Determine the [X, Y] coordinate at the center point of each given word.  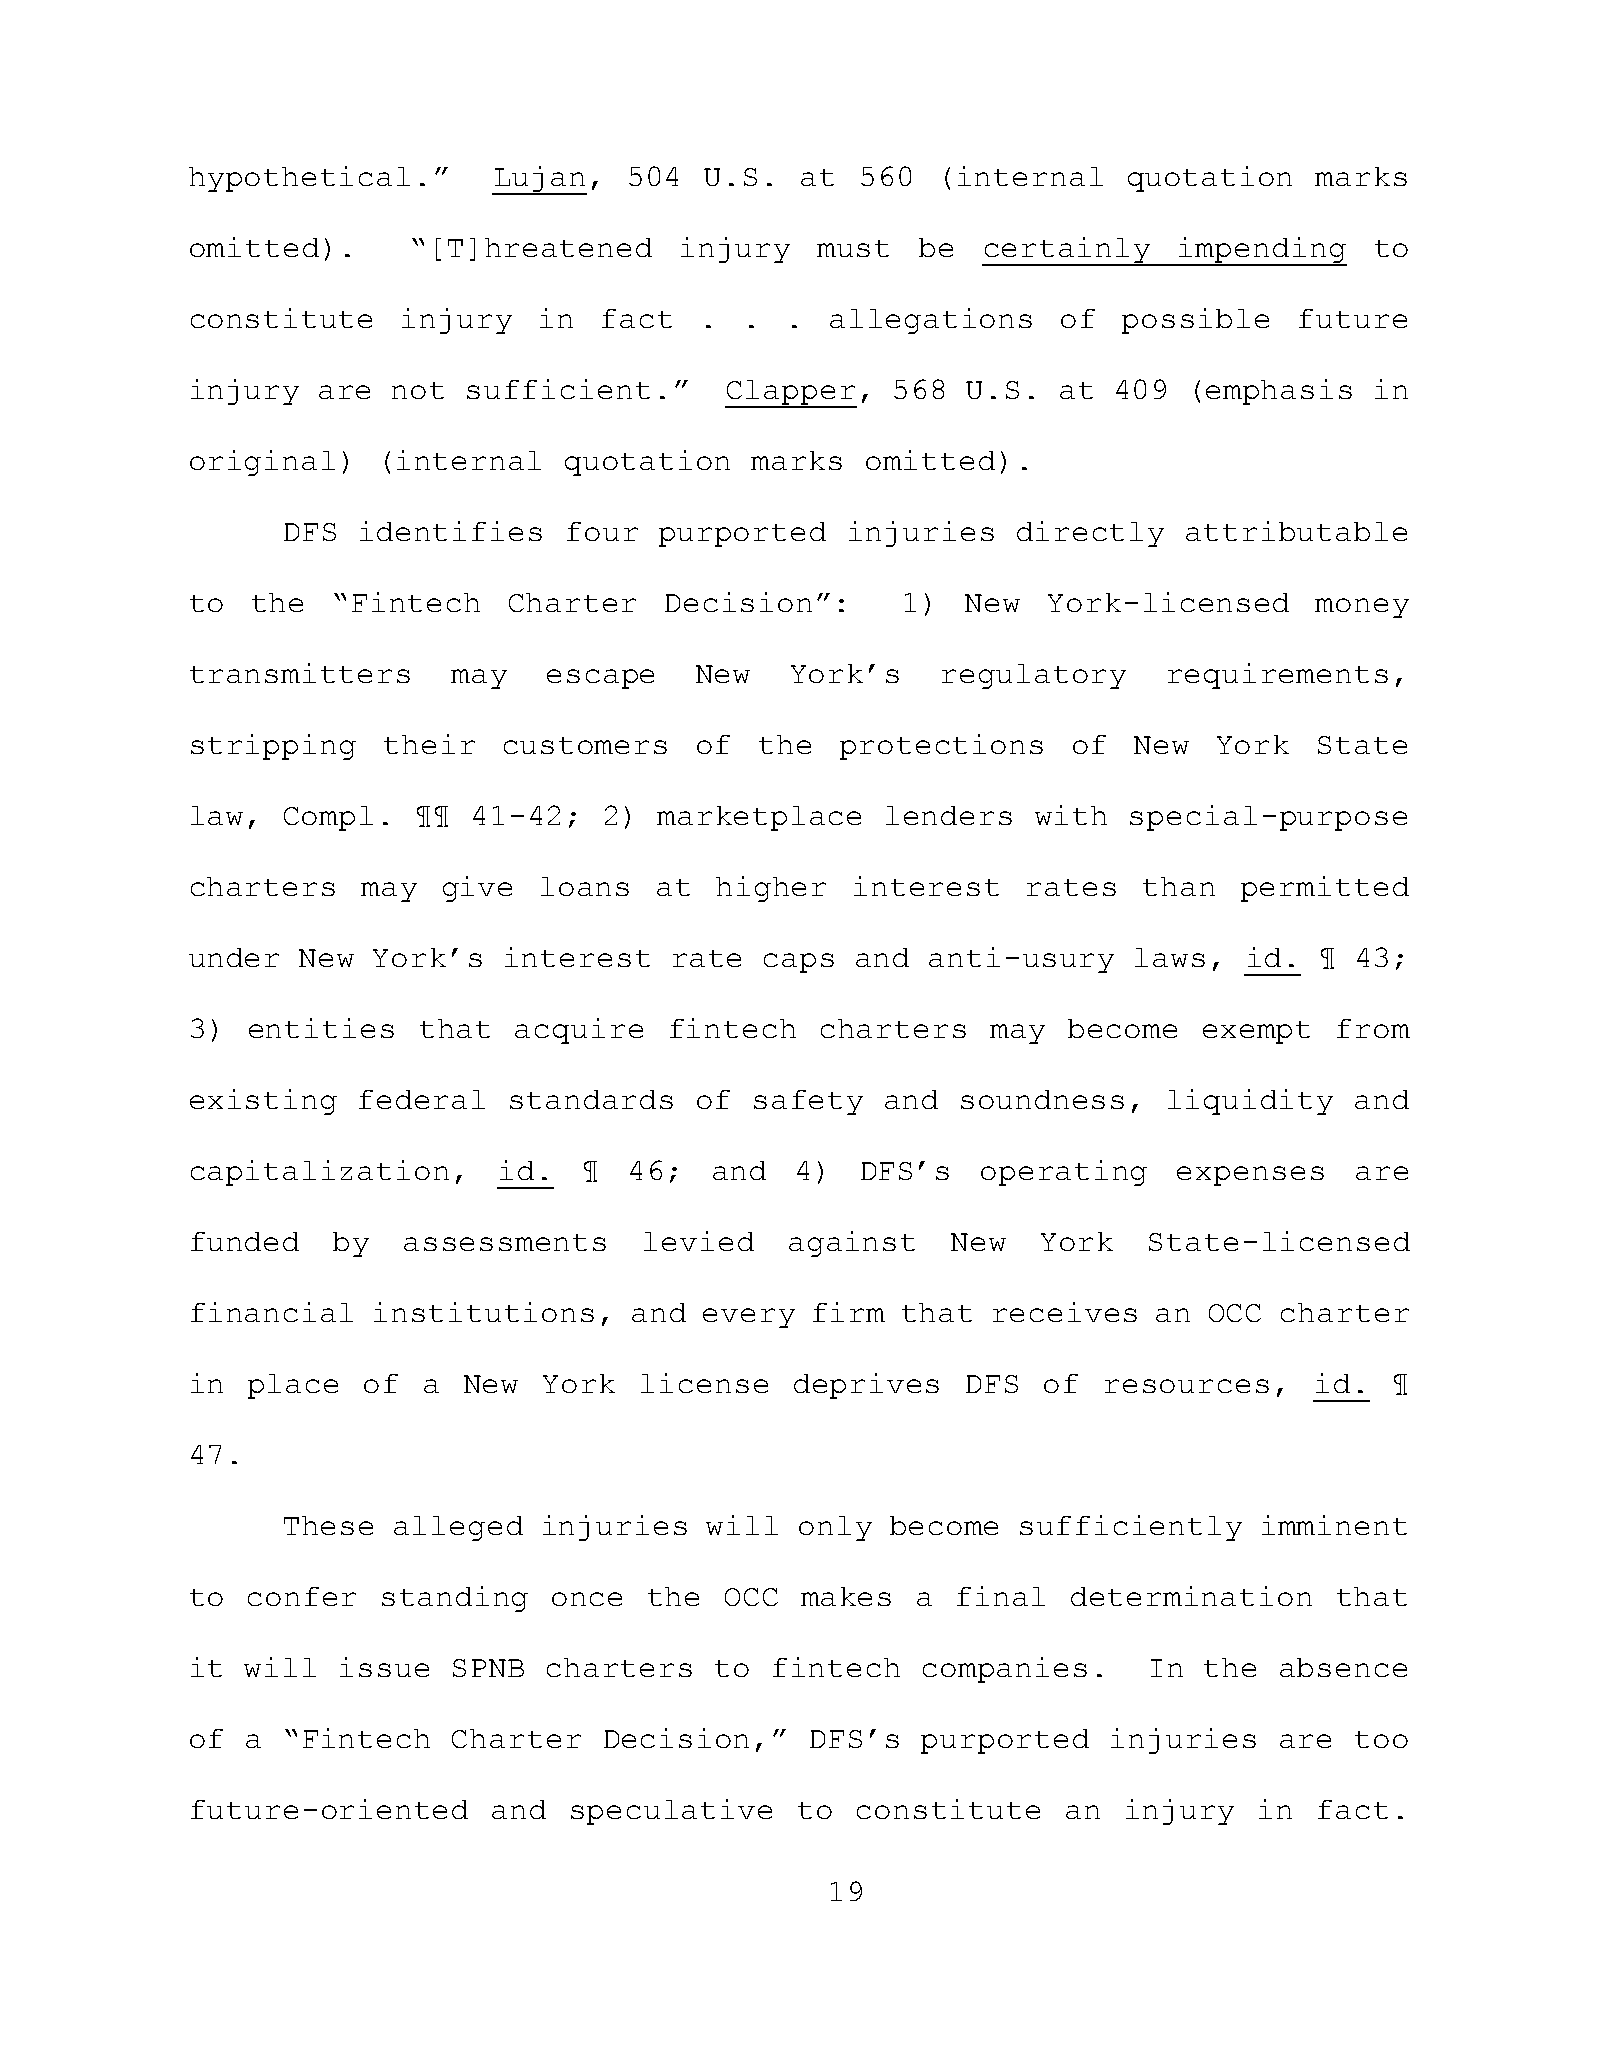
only [835, 1528]
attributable [1296, 531]
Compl [328, 818]
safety [808, 1102]
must [853, 248]
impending [1262, 251]
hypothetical [299, 179]
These [328, 1525]
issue [384, 1667]
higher [771, 889]
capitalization [320, 1173]
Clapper [791, 394]
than [1179, 886]
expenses [1250, 1176]
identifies [451, 531]
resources [1187, 1386]
